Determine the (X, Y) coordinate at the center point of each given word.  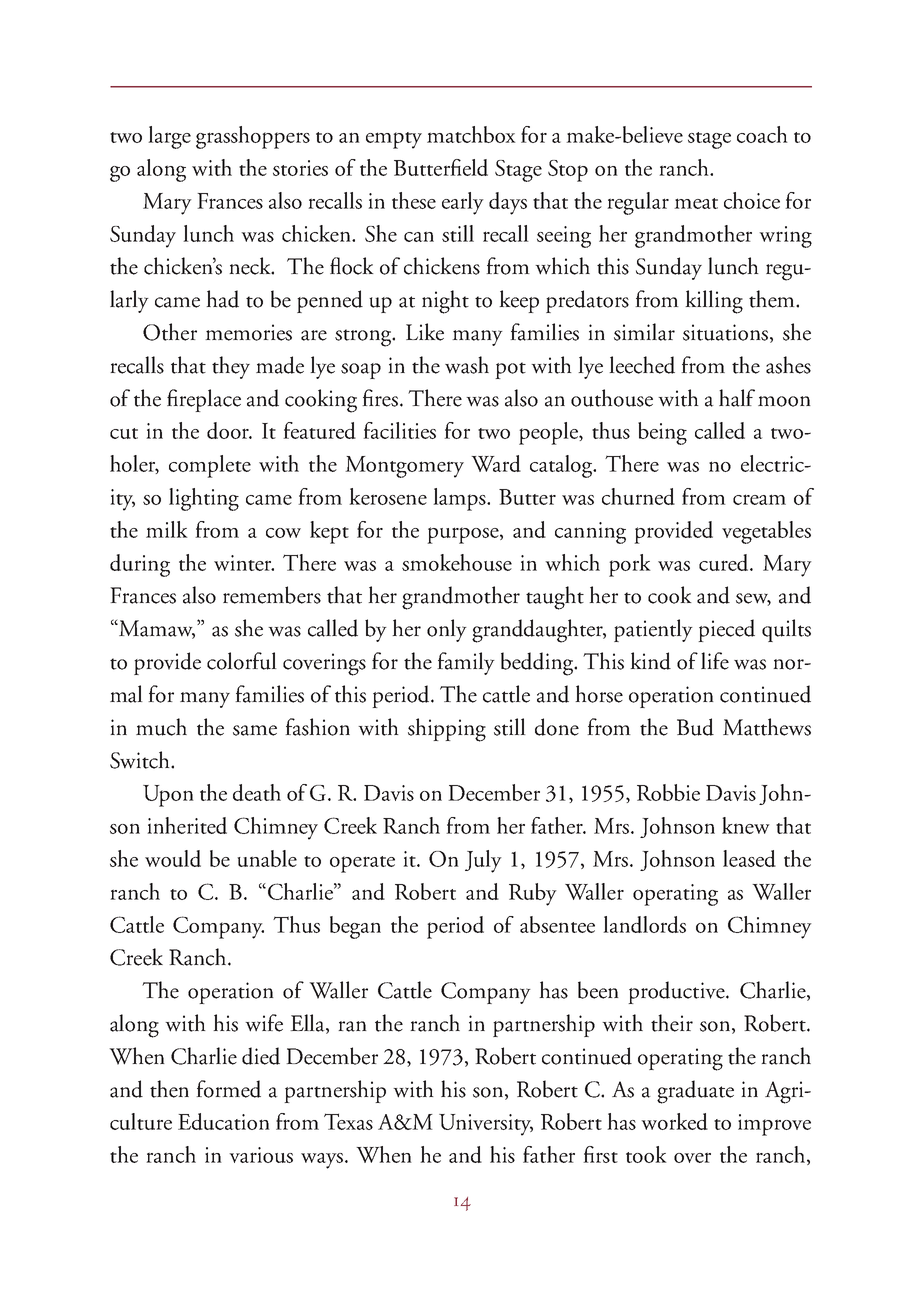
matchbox (471, 134)
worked (674, 1121)
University (486, 1125)
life (715, 661)
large (169, 137)
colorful (242, 661)
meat (696, 203)
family (466, 663)
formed (228, 1089)
